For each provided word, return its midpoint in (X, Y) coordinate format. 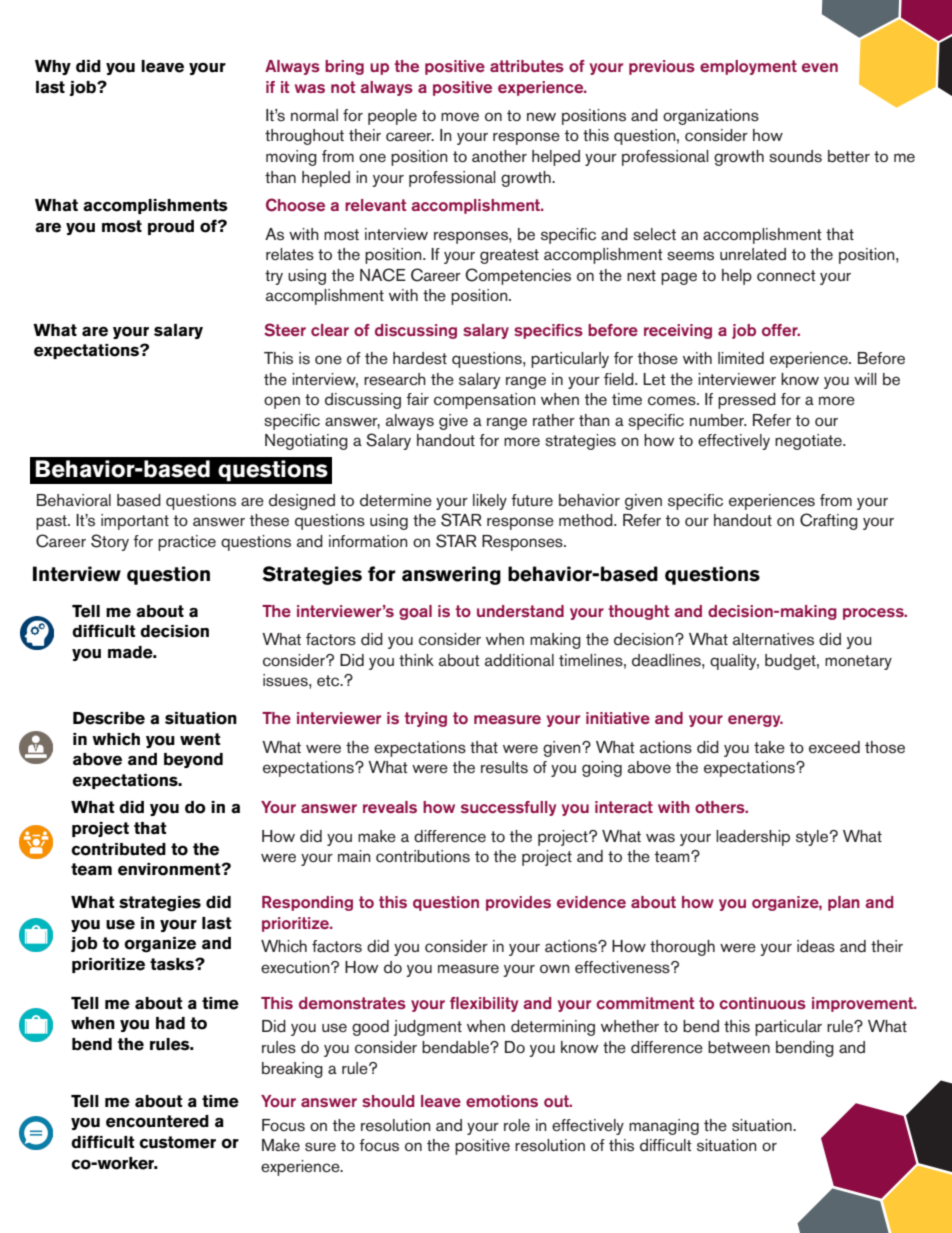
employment (748, 67)
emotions (502, 1101)
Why (53, 67)
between (739, 1047)
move (460, 117)
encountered (157, 1121)
